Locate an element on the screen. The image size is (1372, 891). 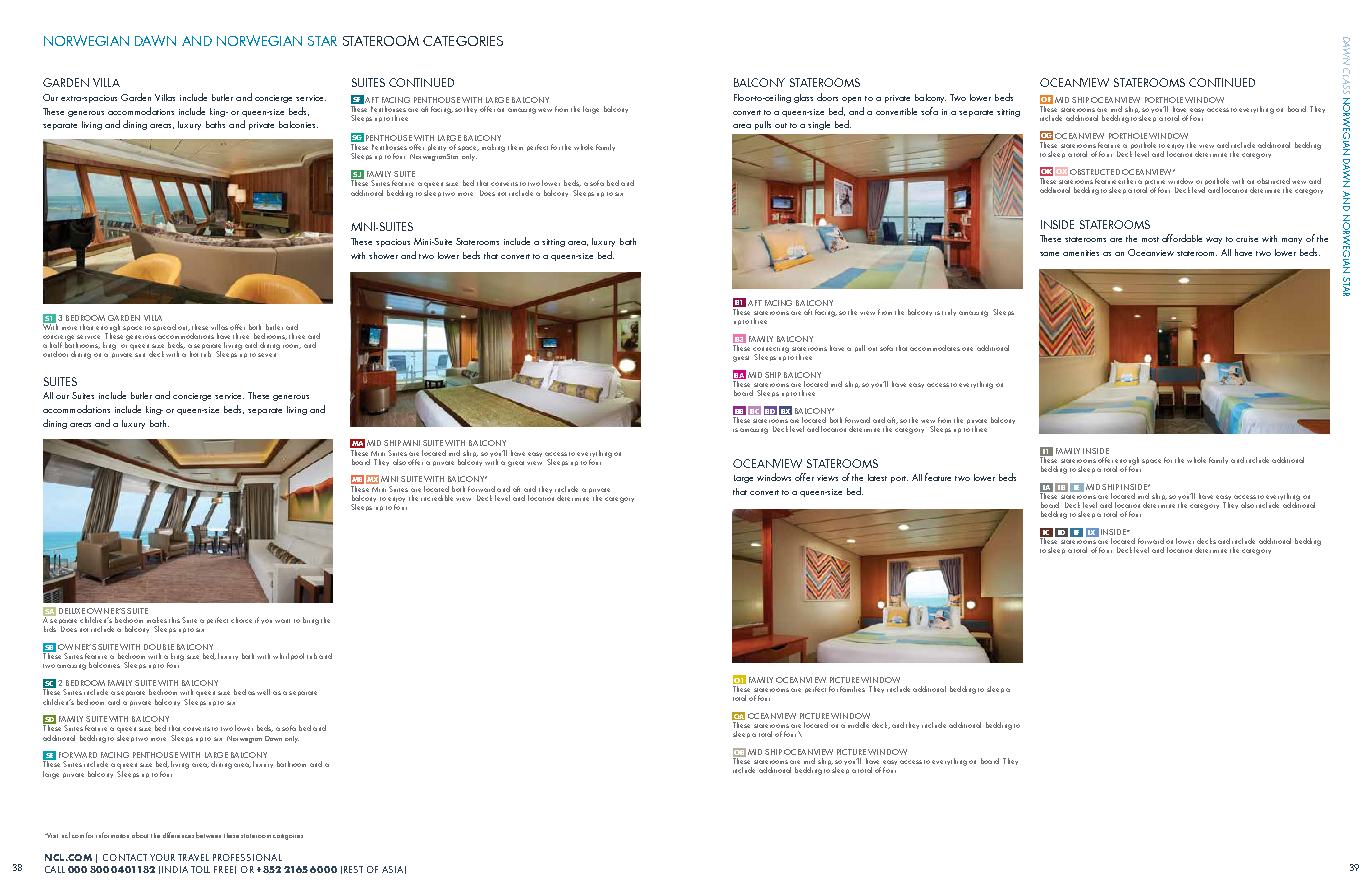
incredible is located at coordinates (437, 498).
